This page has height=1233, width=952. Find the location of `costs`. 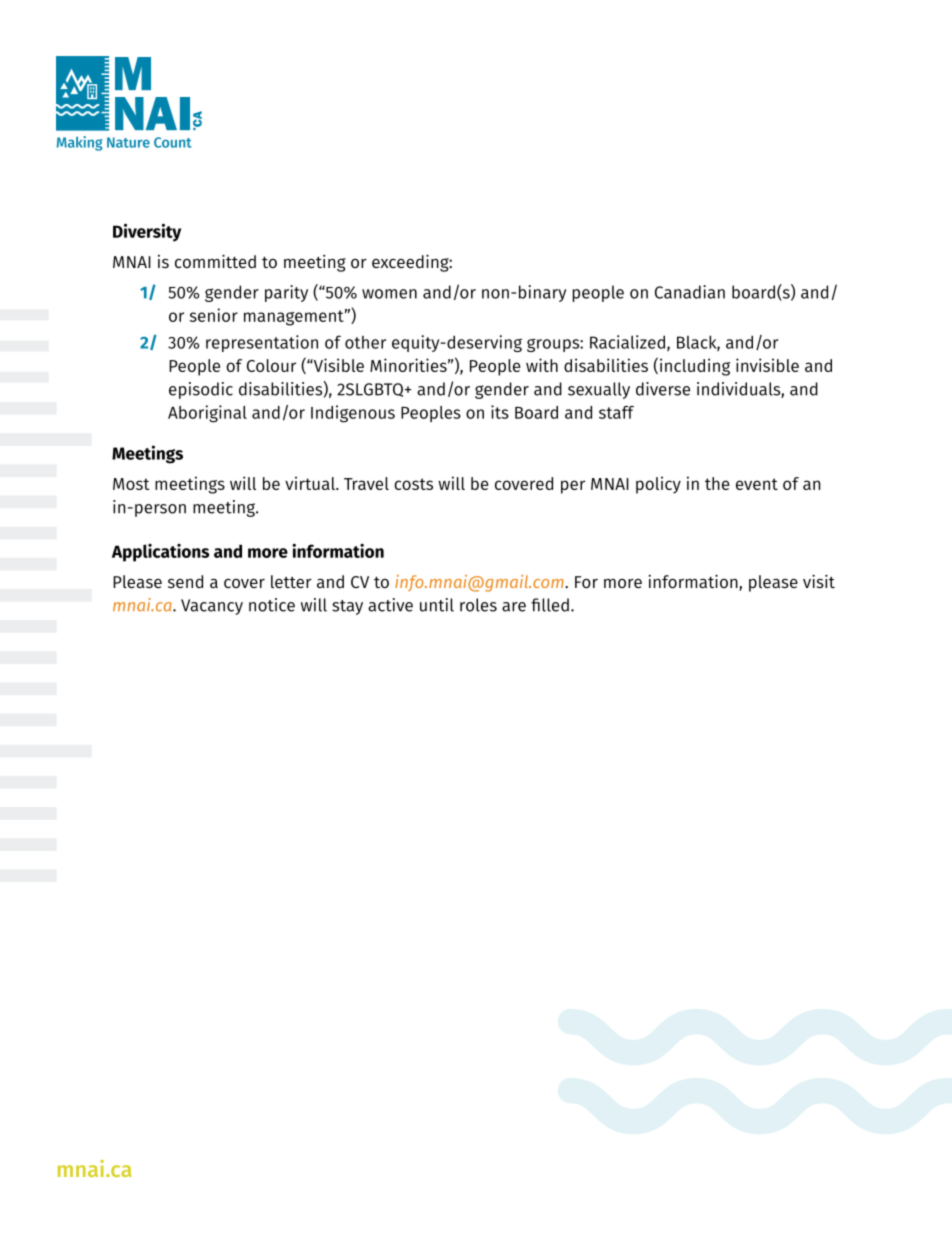

costs is located at coordinates (413, 484).
